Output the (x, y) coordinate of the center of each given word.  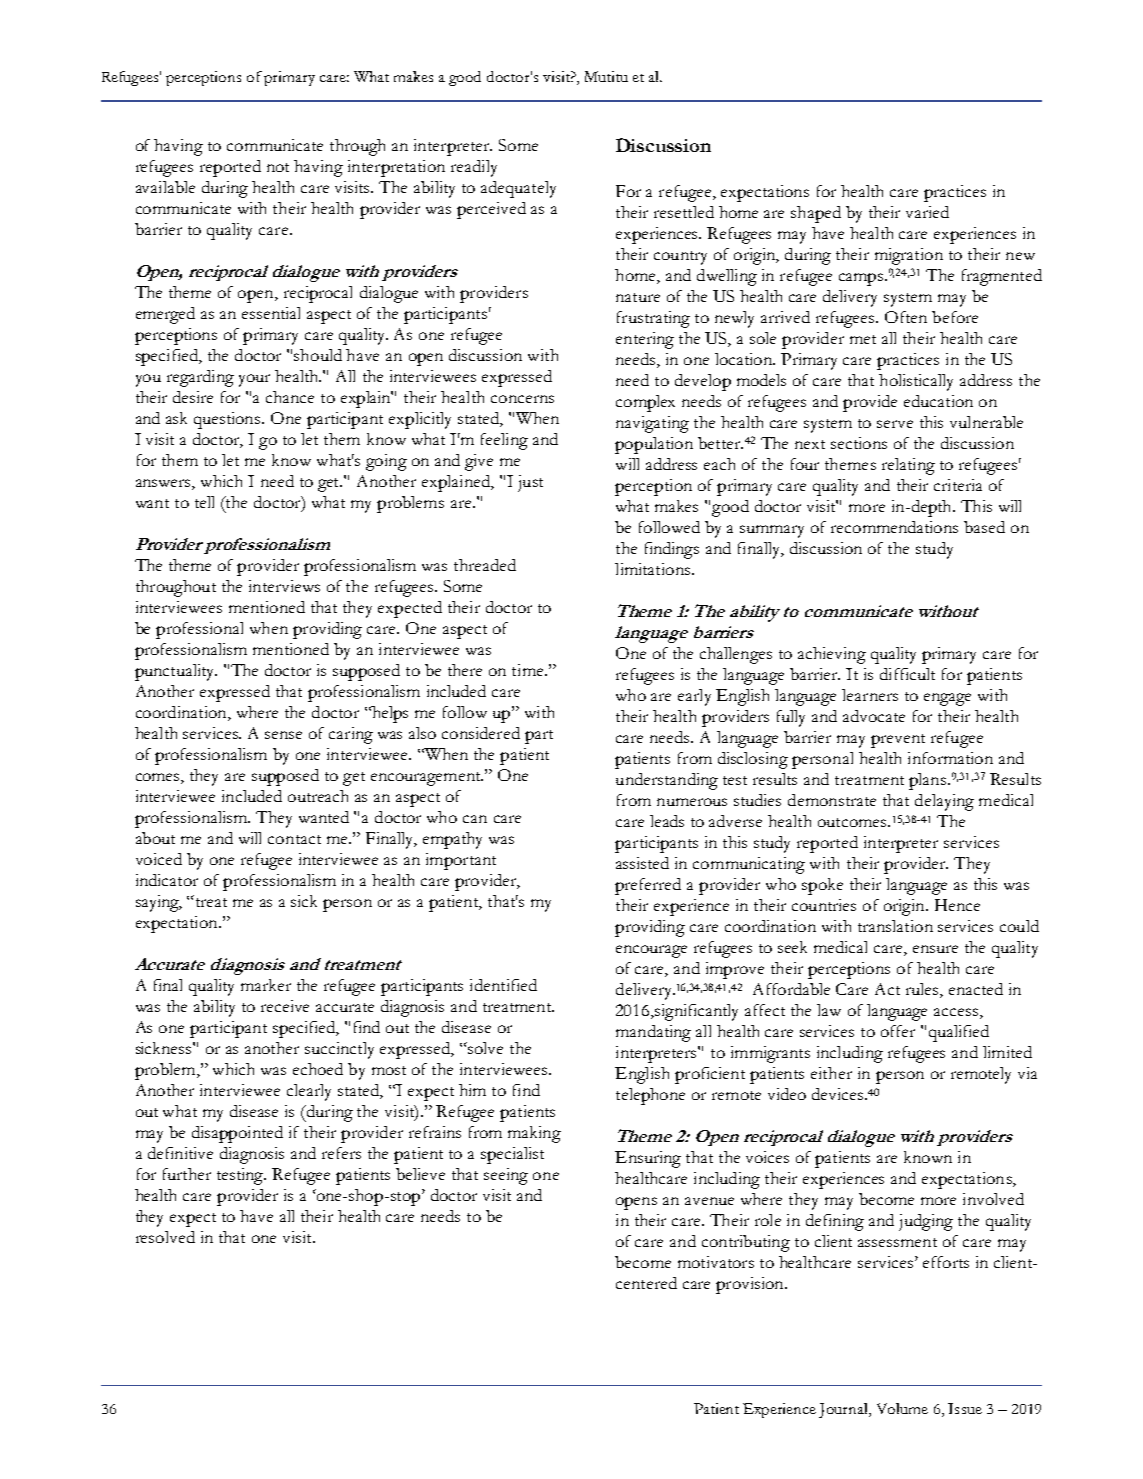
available (165, 187)
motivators (716, 1262)
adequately (518, 189)
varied (927, 212)
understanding (667, 781)
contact (294, 839)
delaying (944, 802)
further (187, 1174)
